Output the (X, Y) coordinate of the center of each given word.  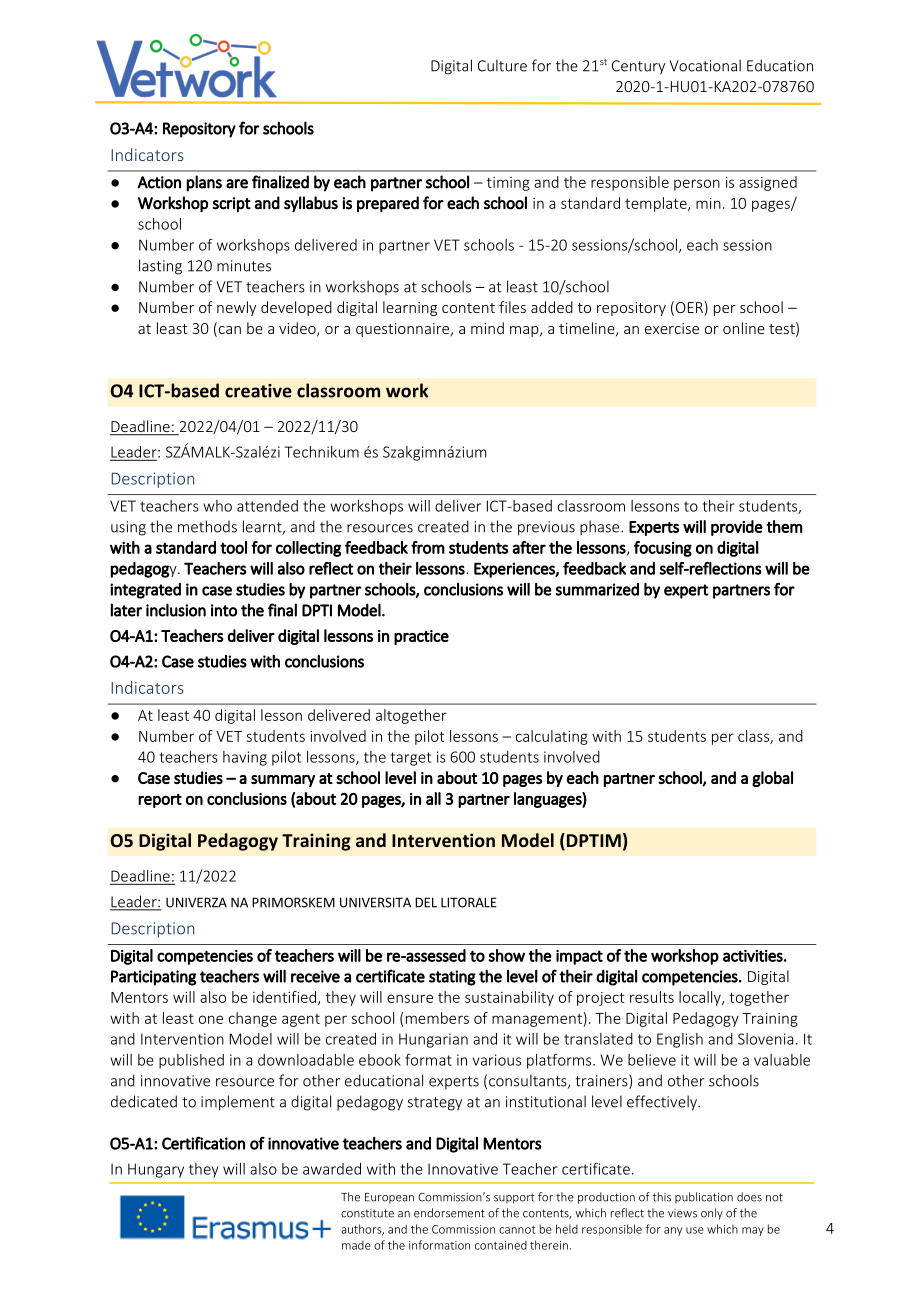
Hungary (156, 1170)
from (428, 547)
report (160, 801)
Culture (502, 65)
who (217, 506)
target (411, 759)
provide (737, 528)
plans (204, 183)
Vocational (705, 65)
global (772, 779)
